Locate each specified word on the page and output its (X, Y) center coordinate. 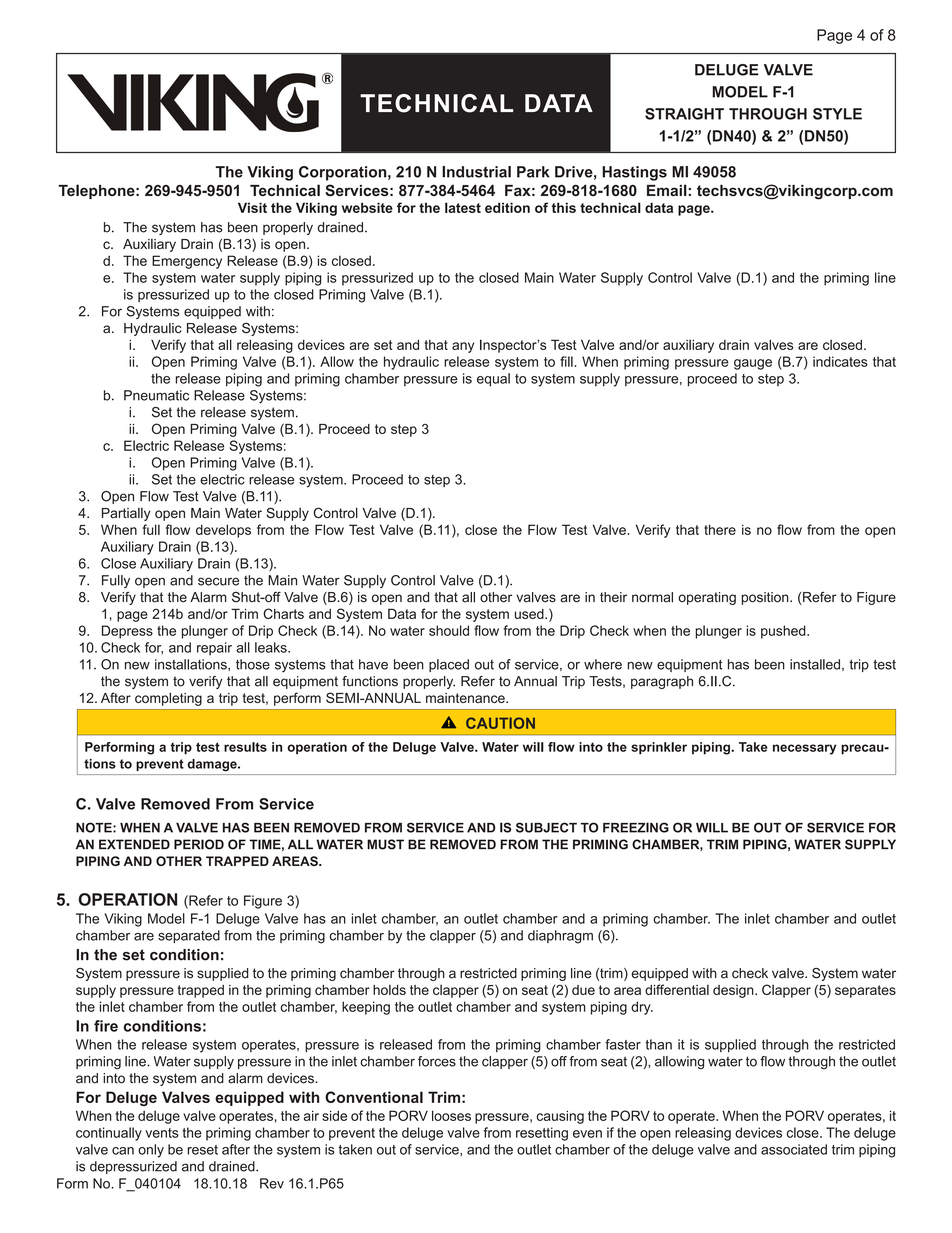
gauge (753, 364)
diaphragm (560, 937)
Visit (252, 207)
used (530, 614)
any (463, 347)
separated (189, 936)
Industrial (476, 172)
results (245, 747)
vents (162, 1133)
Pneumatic (156, 395)
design (734, 991)
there (720, 529)
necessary (804, 749)
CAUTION (500, 723)
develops (223, 531)
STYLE (837, 114)
